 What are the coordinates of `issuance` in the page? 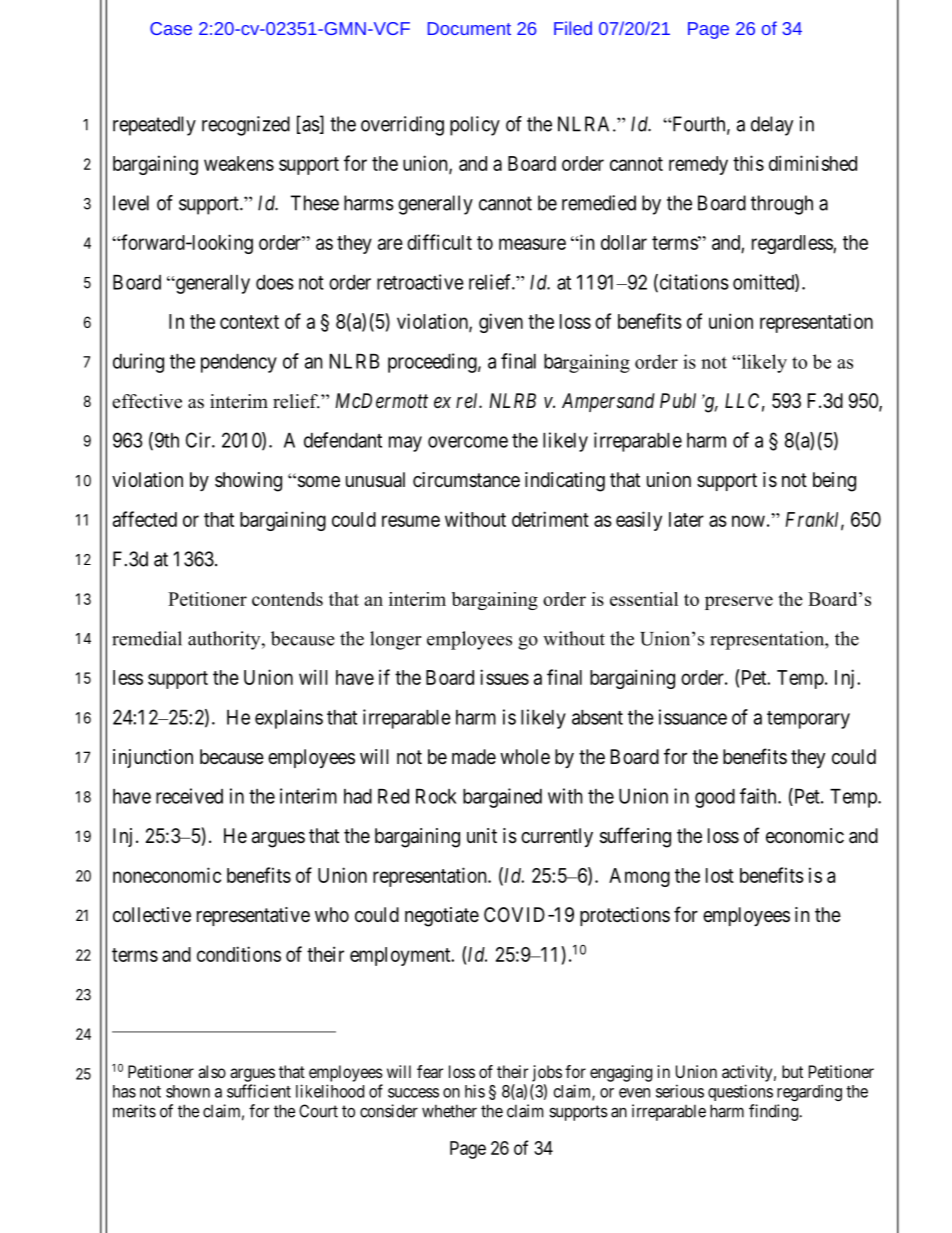 It's located at (693, 717).
